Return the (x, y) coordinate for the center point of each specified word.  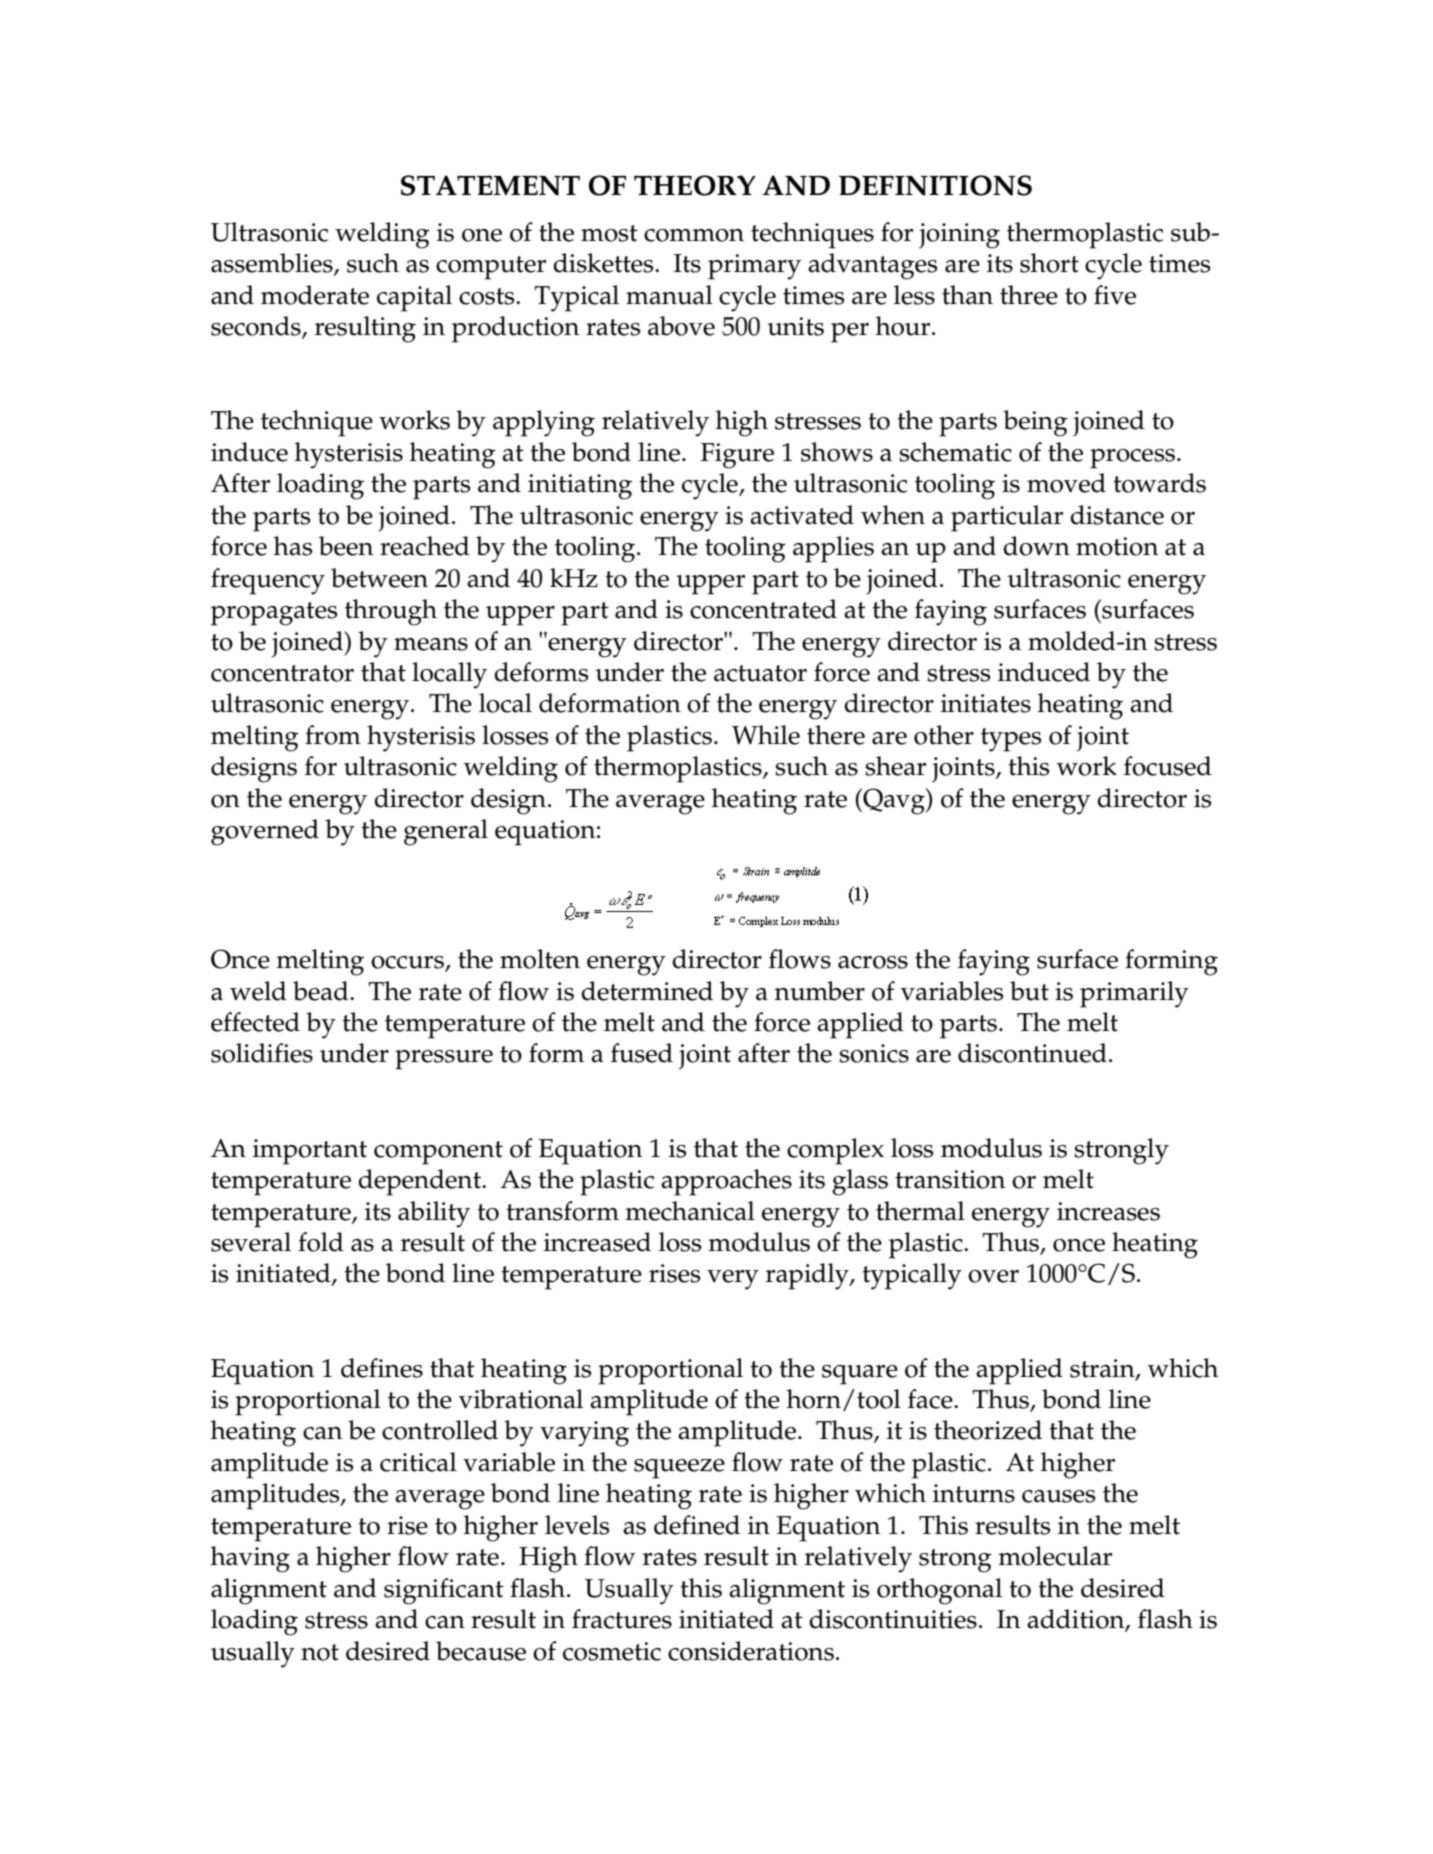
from (333, 735)
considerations (751, 1651)
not (320, 1652)
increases (1108, 1211)
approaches (726, 1182)
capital (414, 298)
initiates (986, 703)
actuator (760, 673)
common (694, 235)
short (1049, 263)
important (310, 1152)
